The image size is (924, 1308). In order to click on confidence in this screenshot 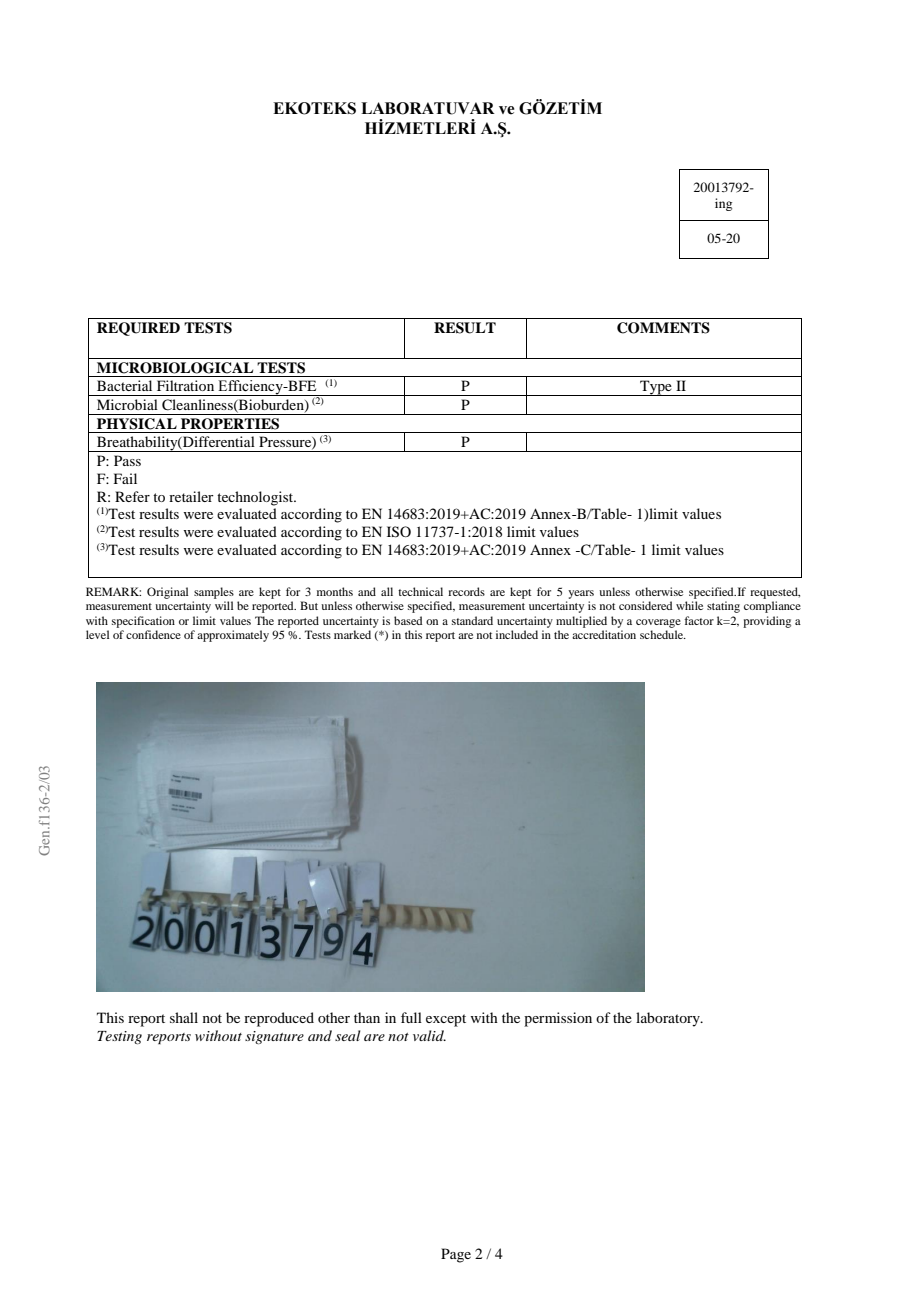, I will do `click(153, 634)`.
